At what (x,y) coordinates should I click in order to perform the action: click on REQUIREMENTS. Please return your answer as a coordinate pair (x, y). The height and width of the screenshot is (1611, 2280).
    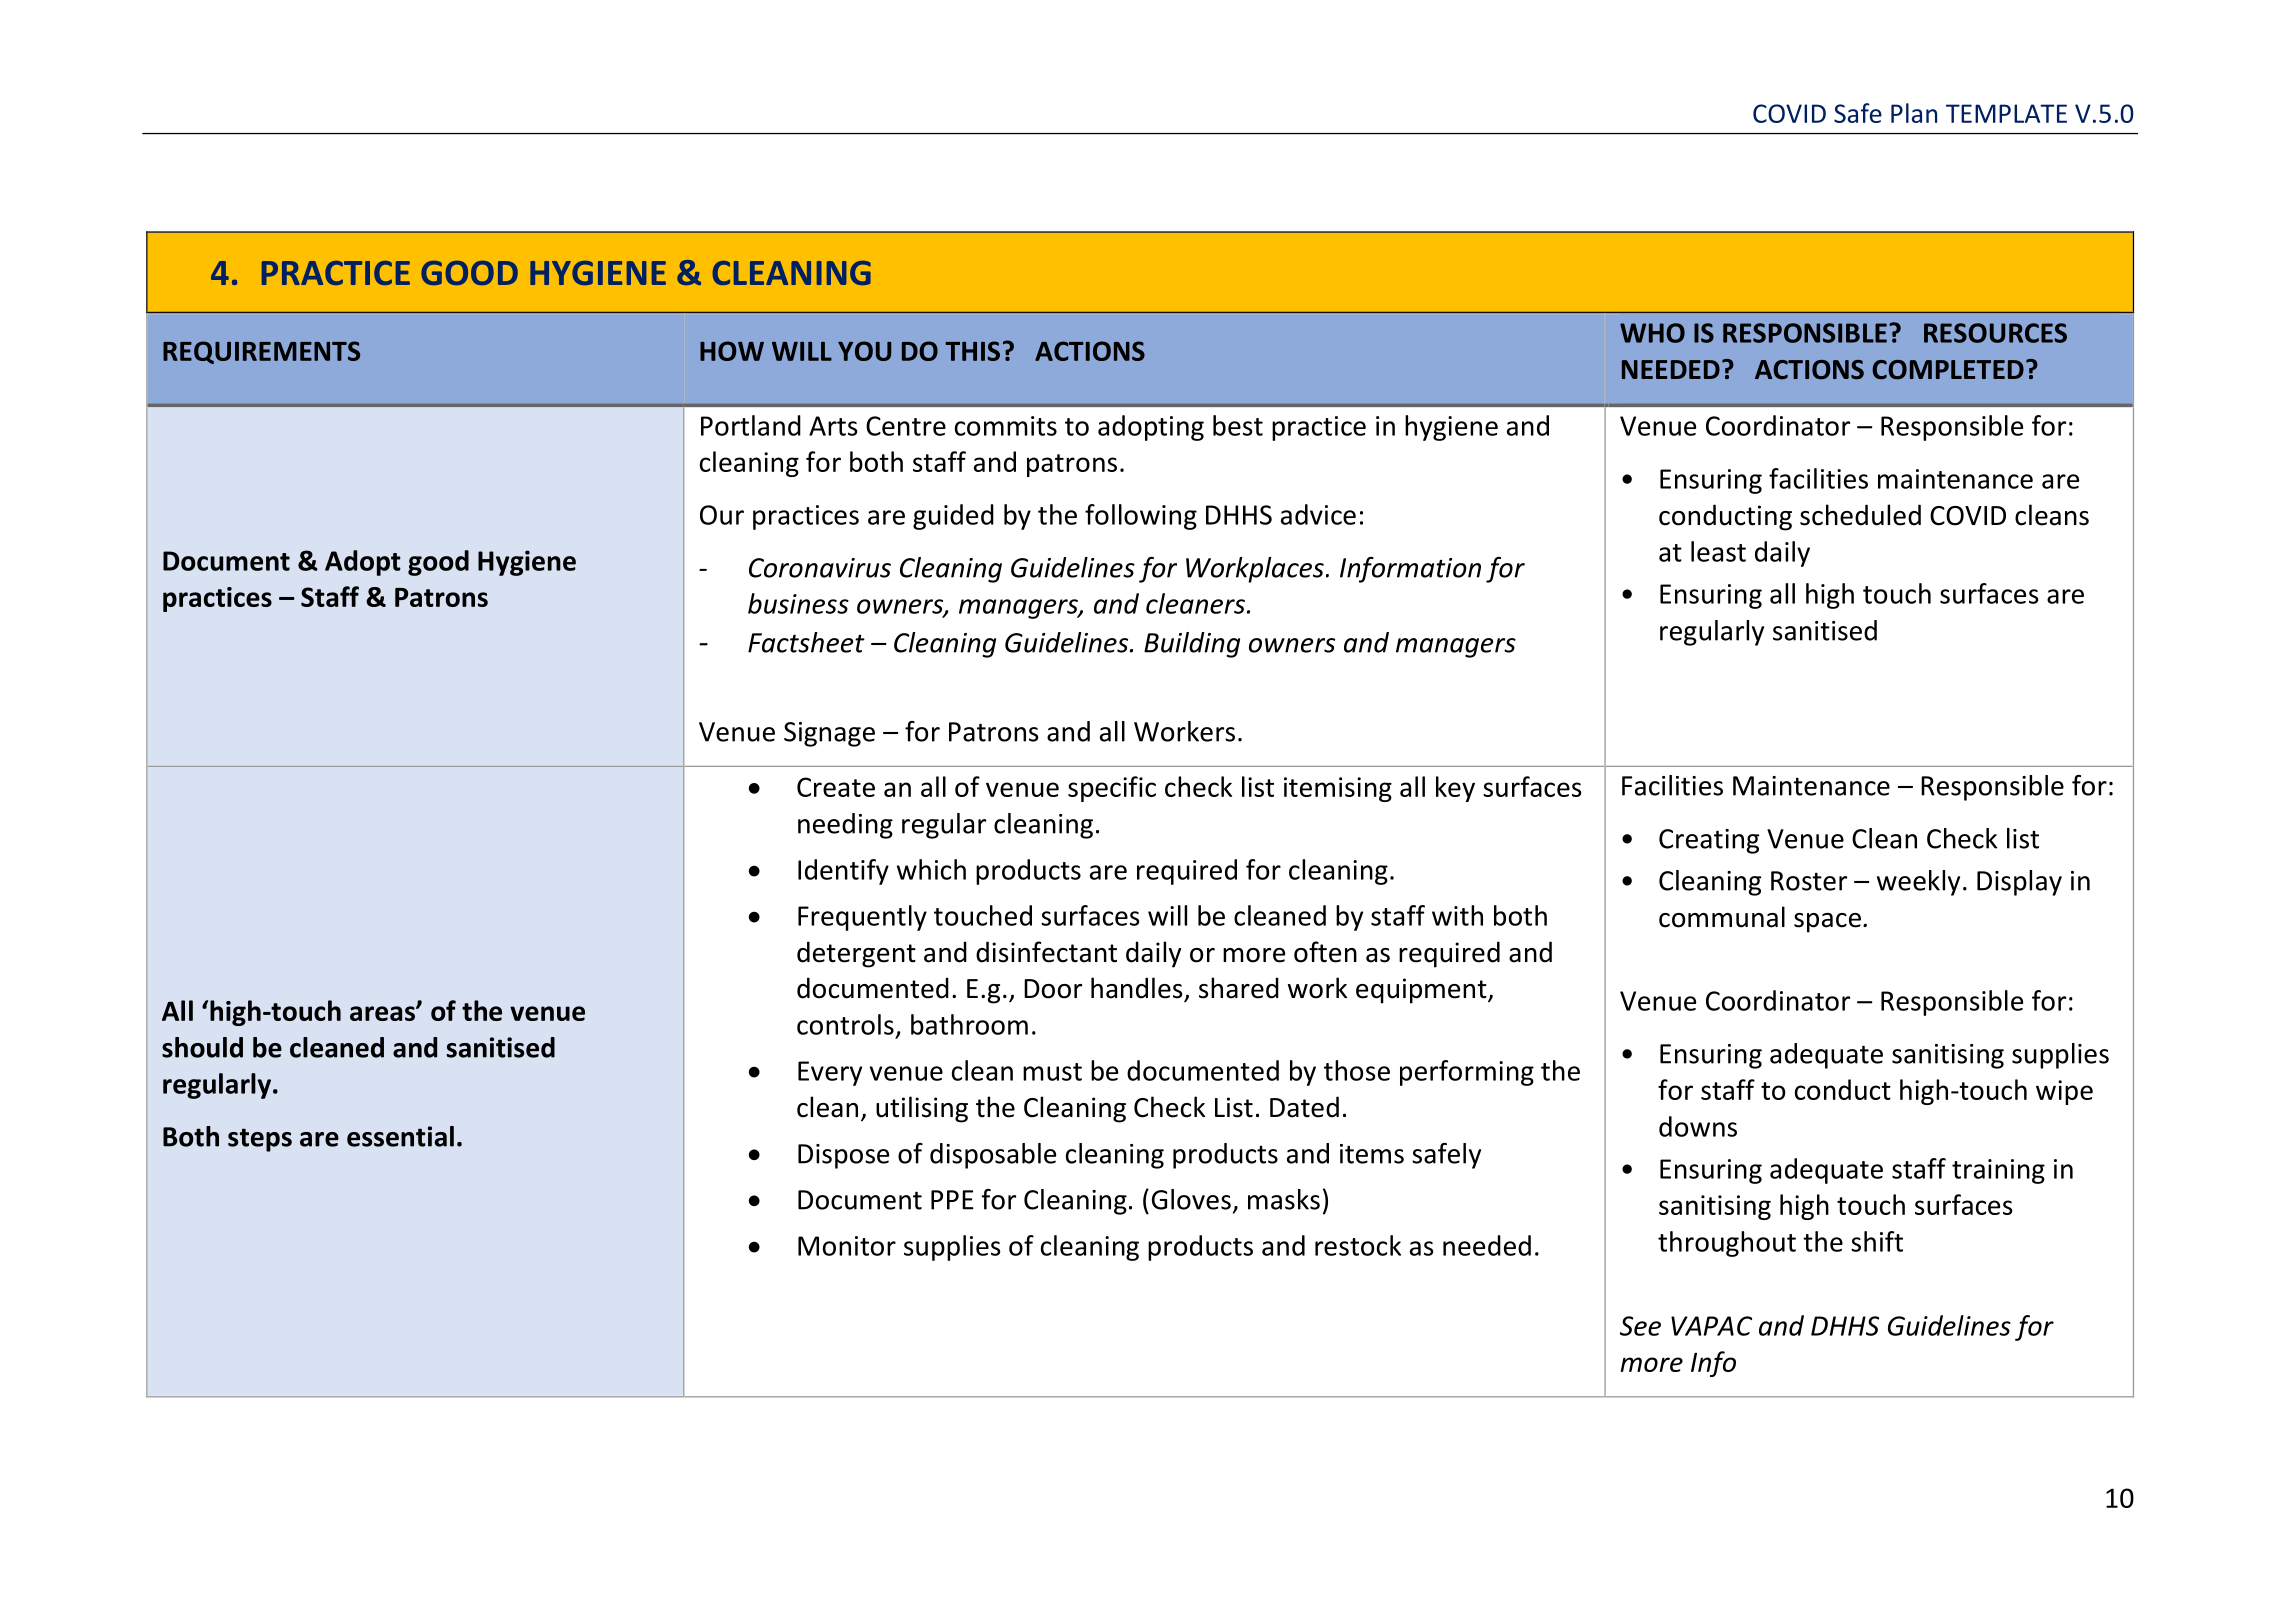
    Looking at the image, I should click on (261, 352).
